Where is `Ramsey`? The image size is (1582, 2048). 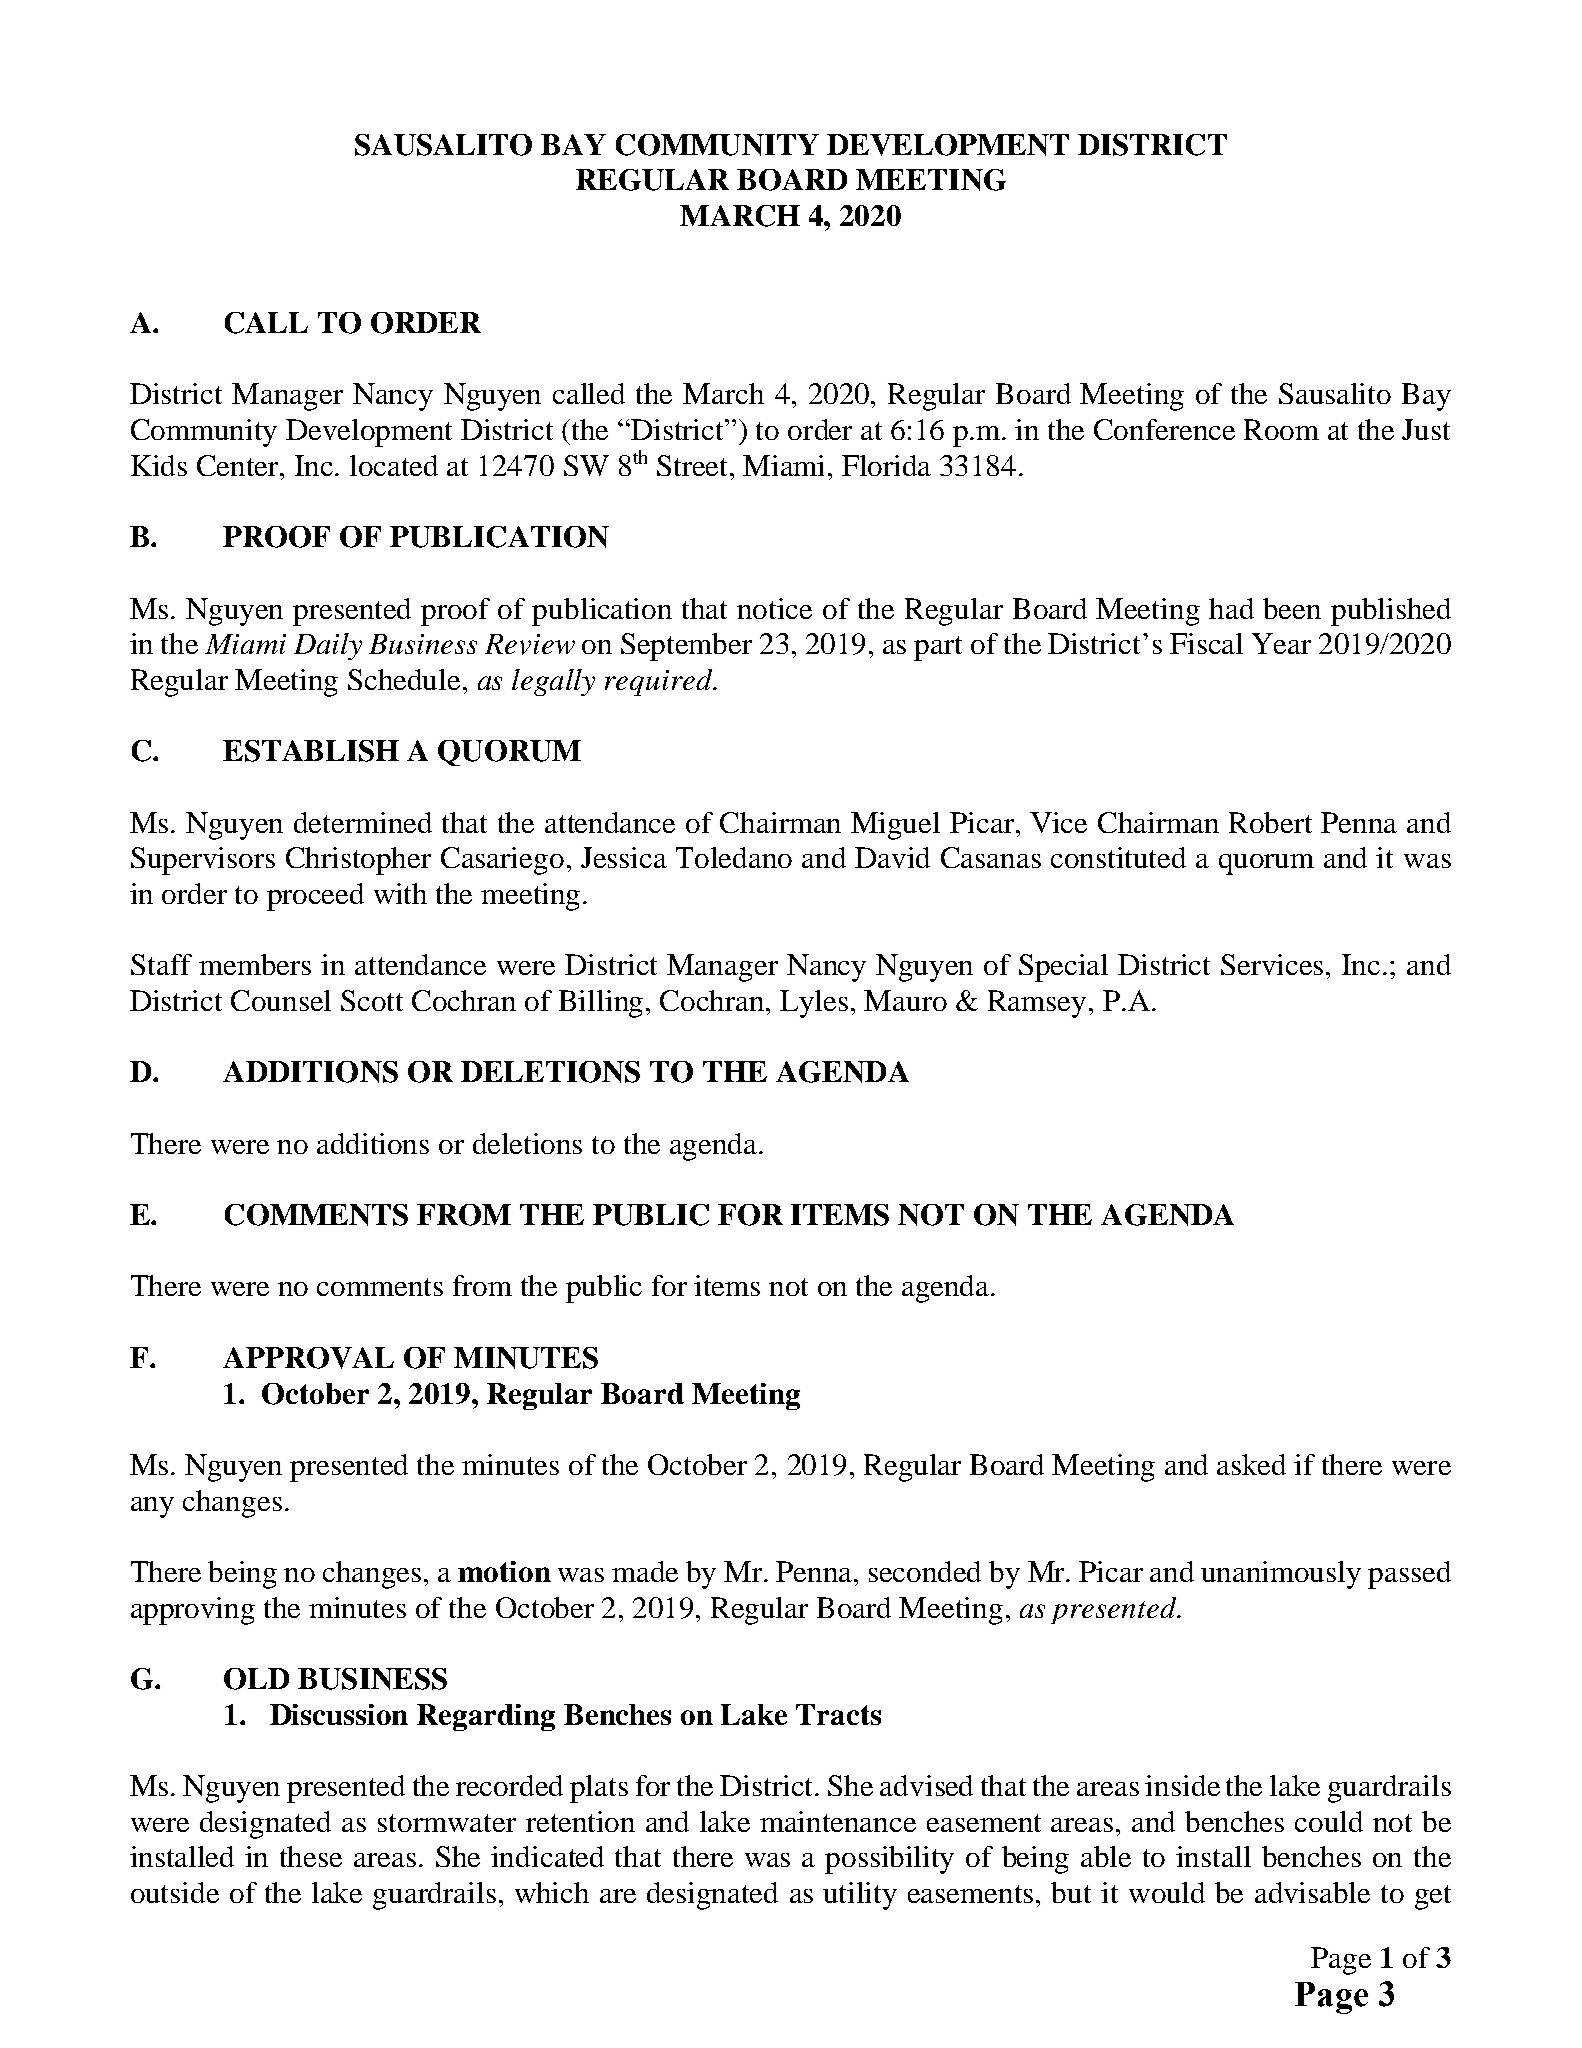 Ramsey is located at coordinates (1037, 1004).
